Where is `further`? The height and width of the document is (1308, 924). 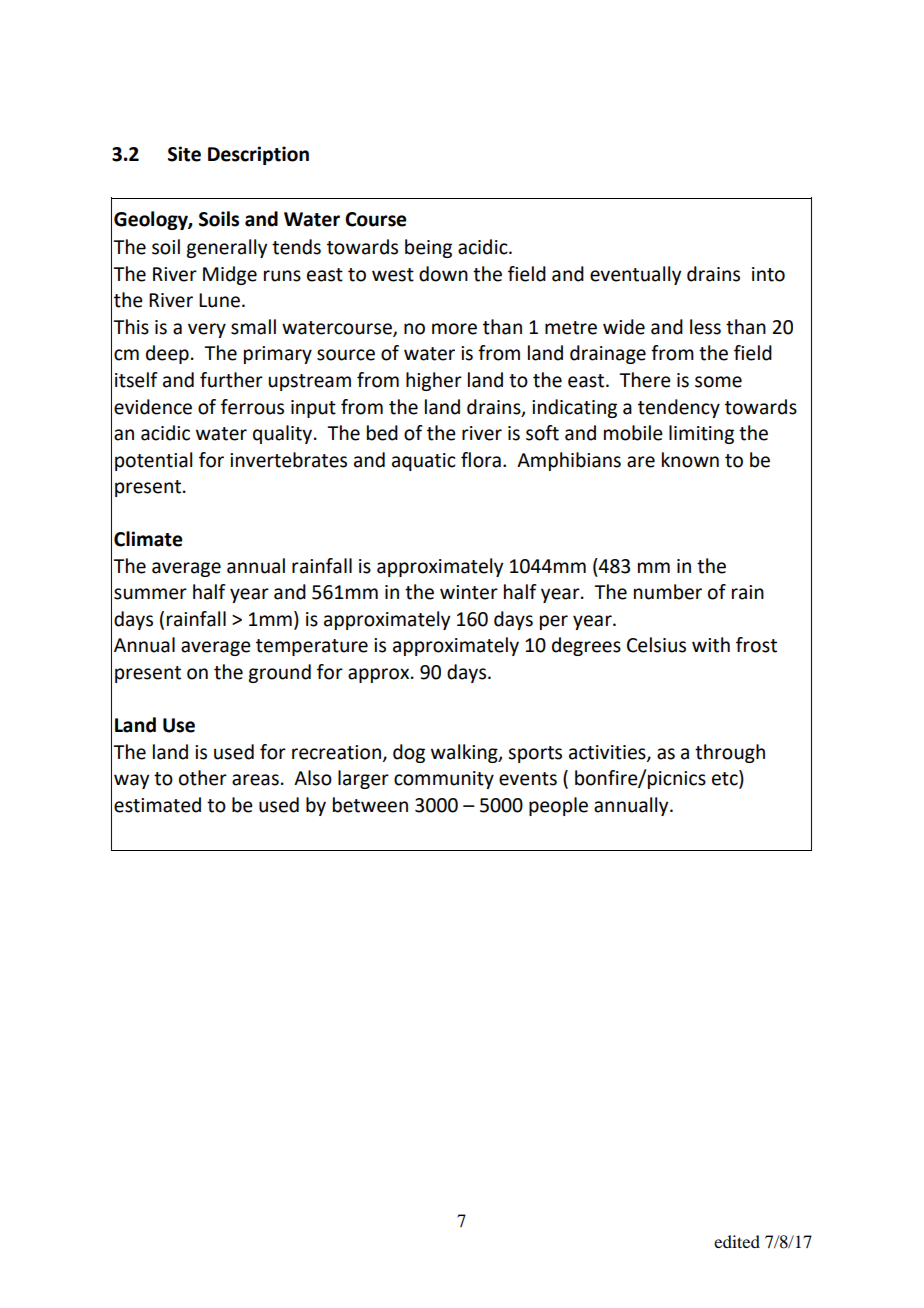
further is located at coordinates (231, 380).
